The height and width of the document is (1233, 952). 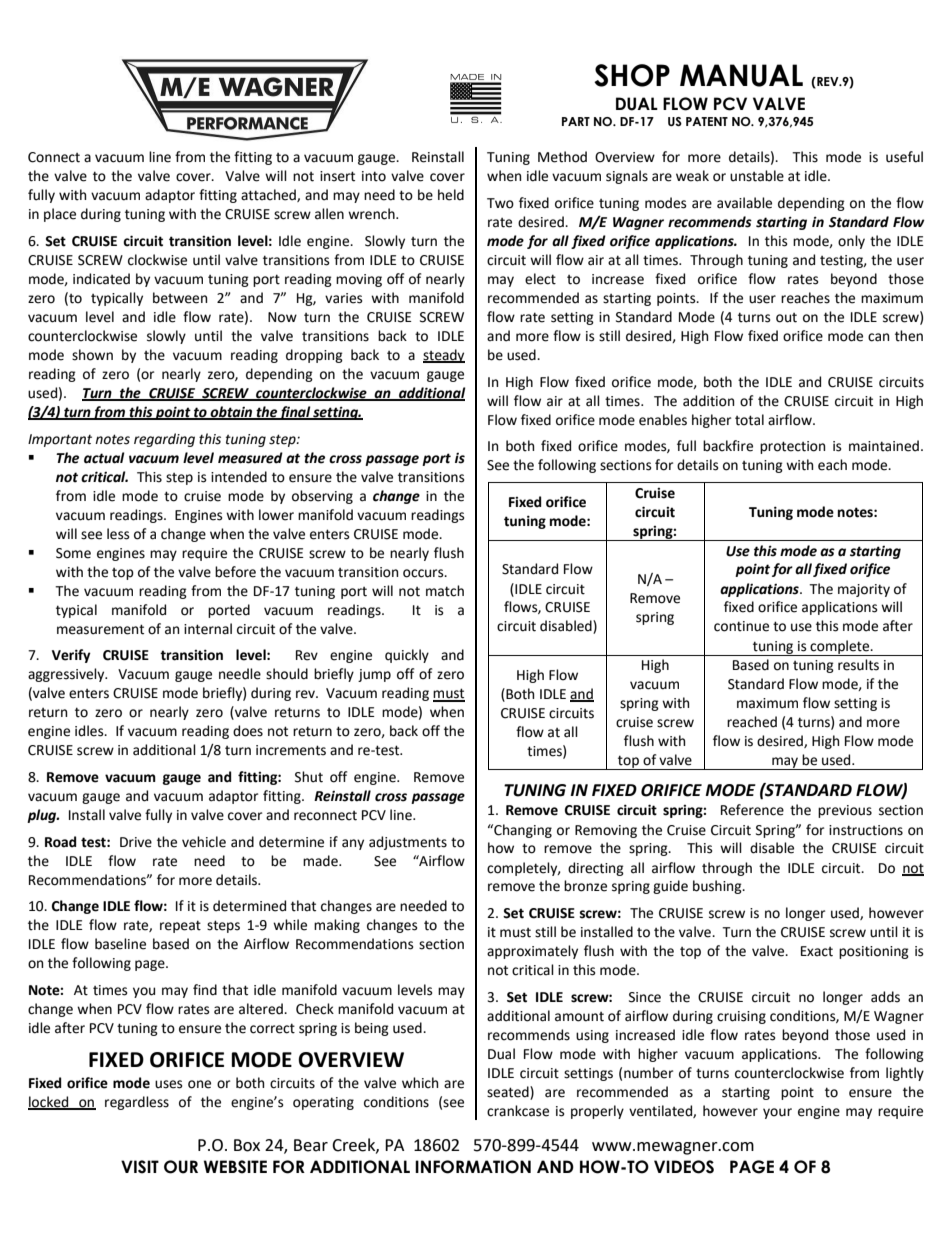 What do you see at coordinates (445, 591) in the document?
I see `match` at bounding box center [445, 591].
